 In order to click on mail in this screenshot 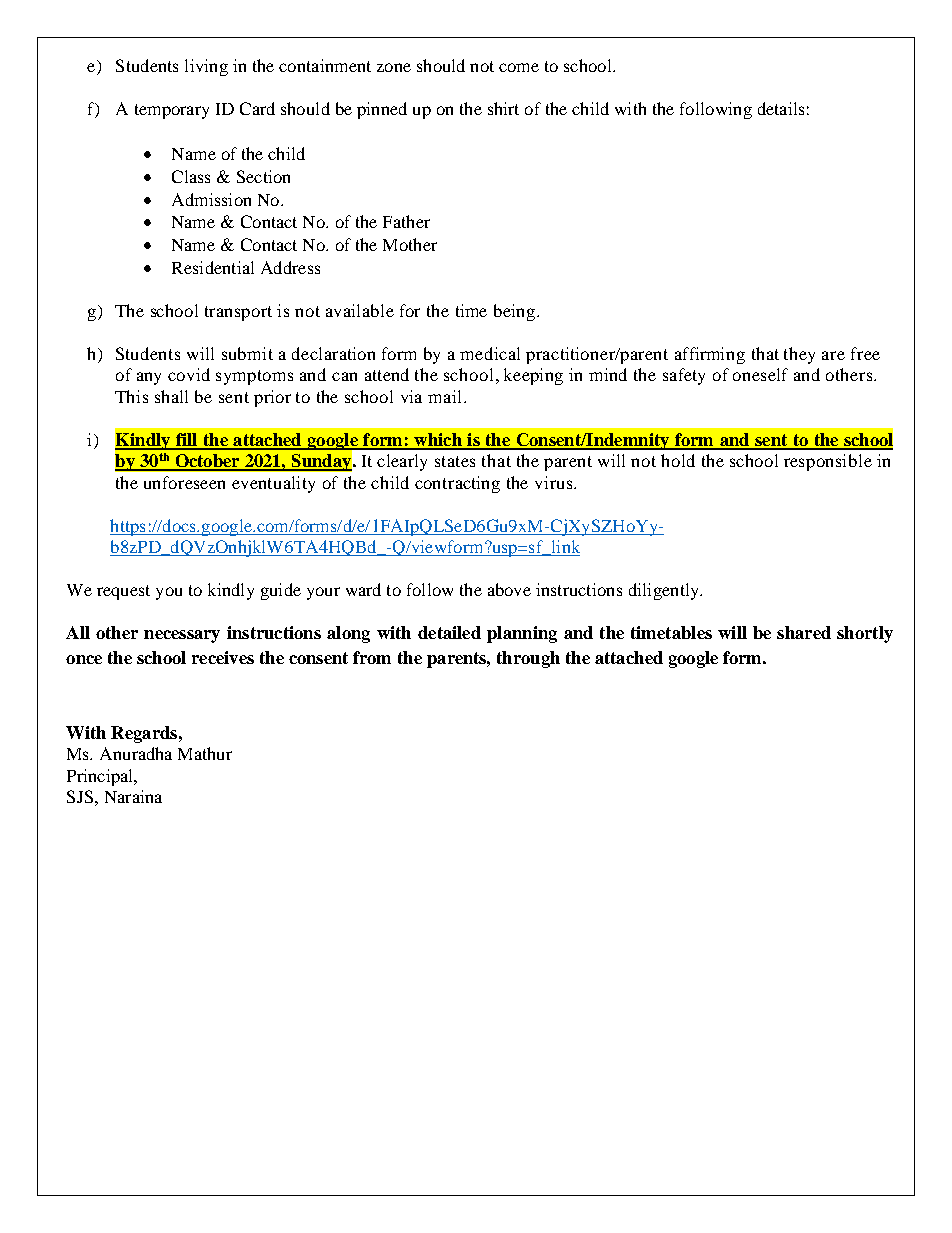, I will do `click(444, 396)`.
